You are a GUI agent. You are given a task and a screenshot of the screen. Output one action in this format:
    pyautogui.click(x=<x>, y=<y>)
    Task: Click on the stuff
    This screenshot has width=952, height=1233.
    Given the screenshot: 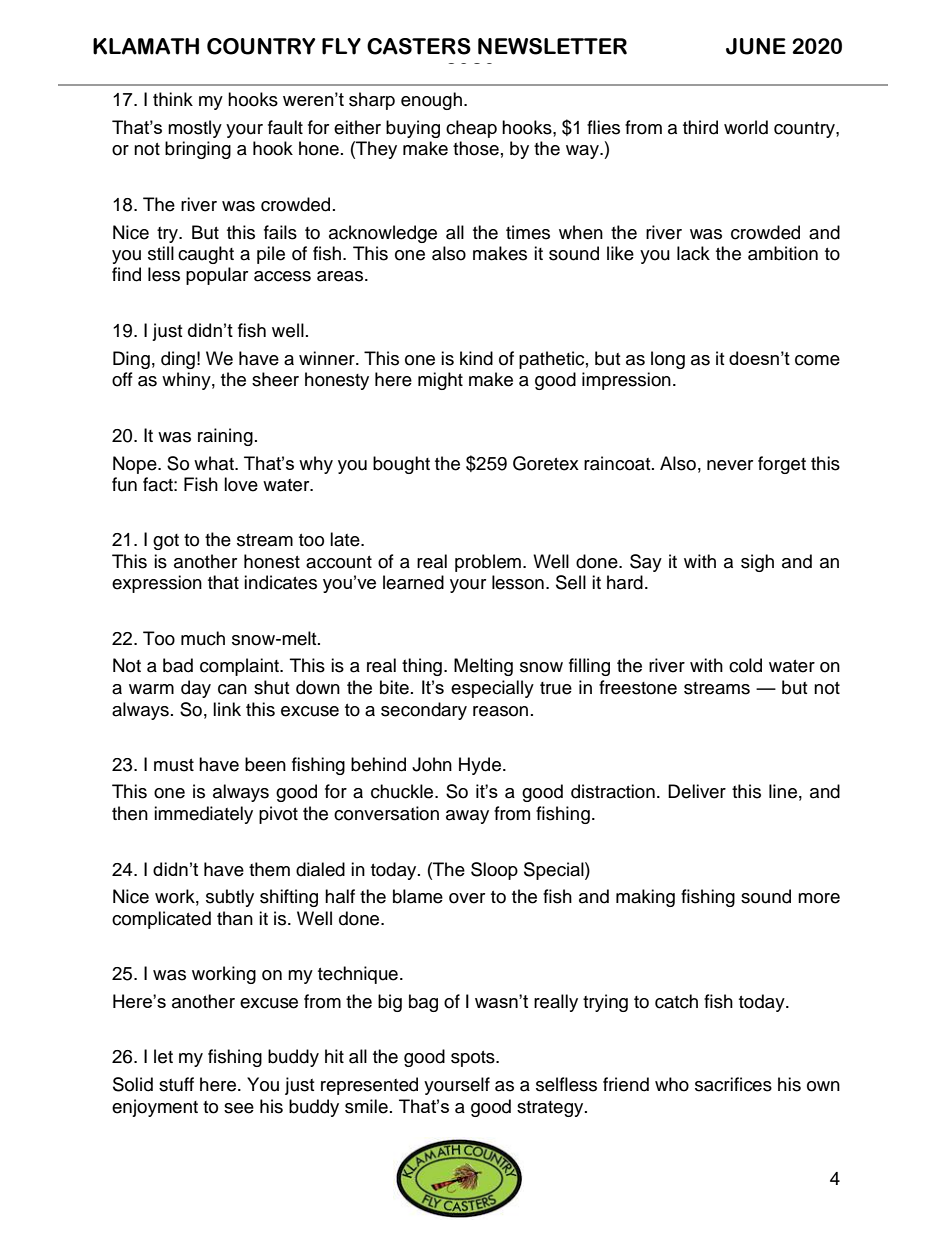 What is the action you would take?
    pyautogui.click(x=176, y=1084)
